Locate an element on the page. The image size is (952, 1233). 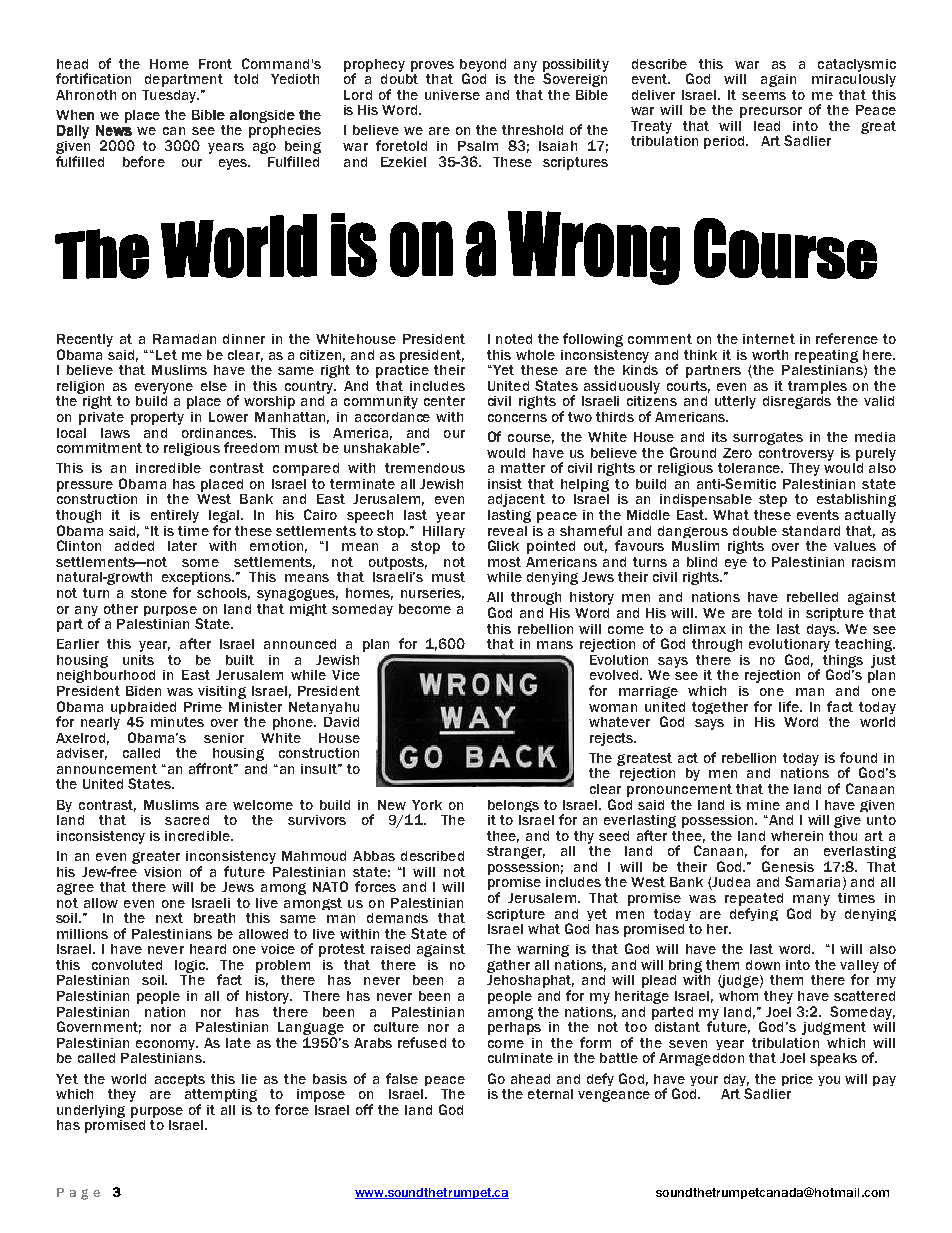
universe is located at coordinates (452, 95).
